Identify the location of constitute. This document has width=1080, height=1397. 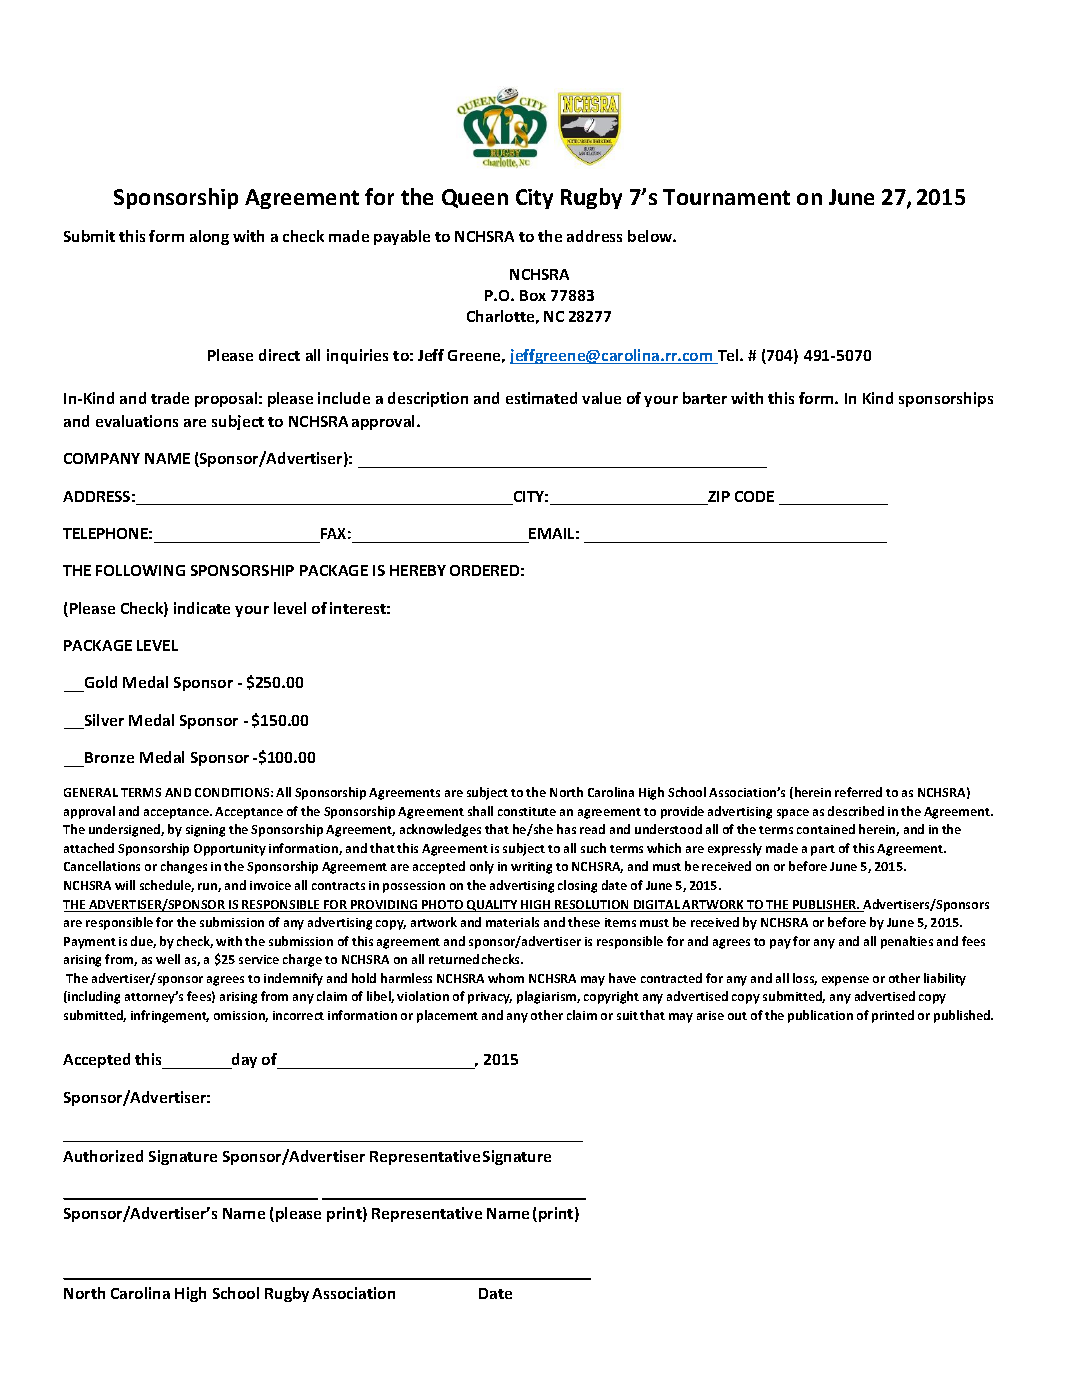
(527, 811).
